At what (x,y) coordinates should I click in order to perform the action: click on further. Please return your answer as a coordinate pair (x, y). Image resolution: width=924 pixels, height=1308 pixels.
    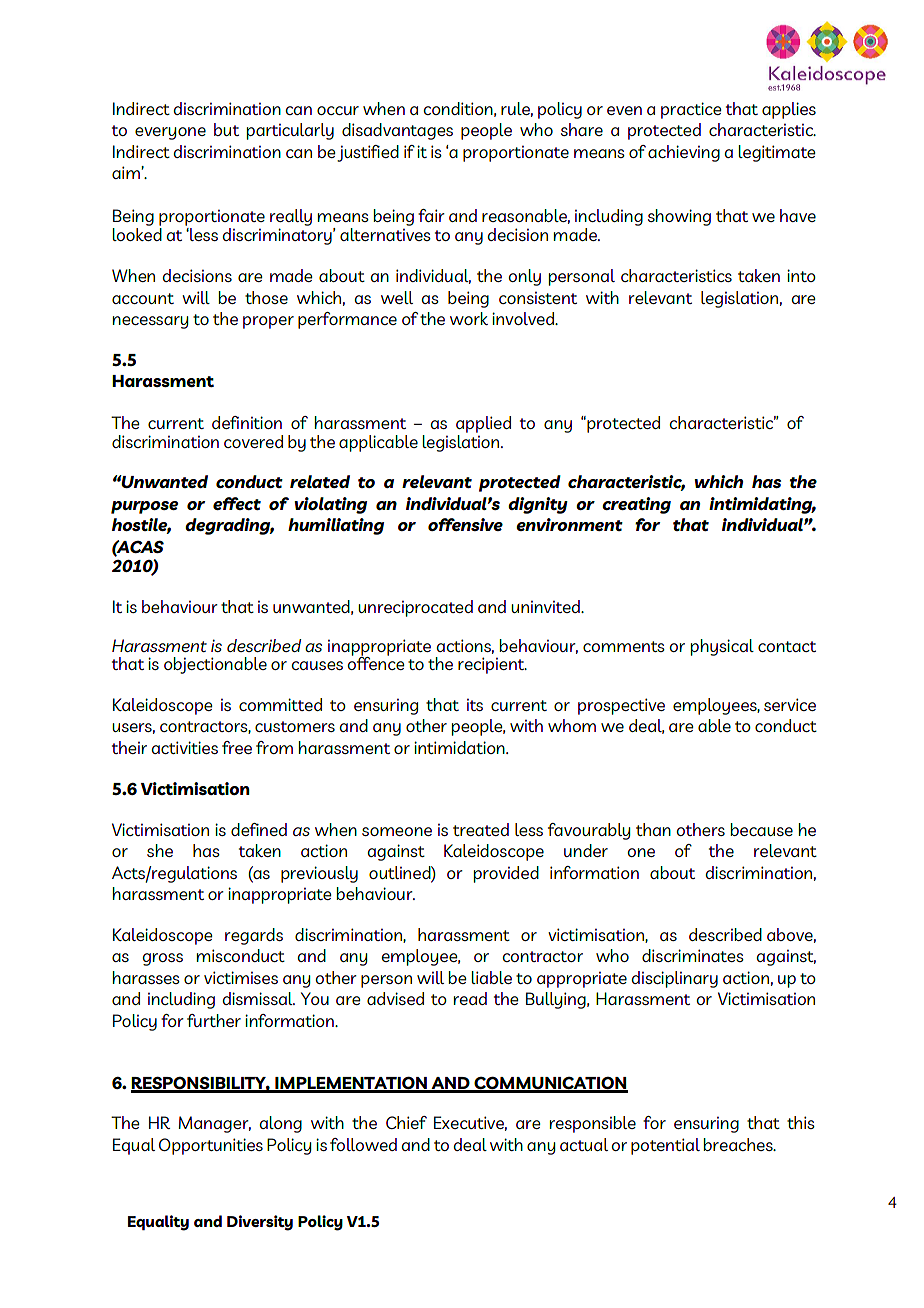
    Looking at the image, I should click on (214, 1020).
